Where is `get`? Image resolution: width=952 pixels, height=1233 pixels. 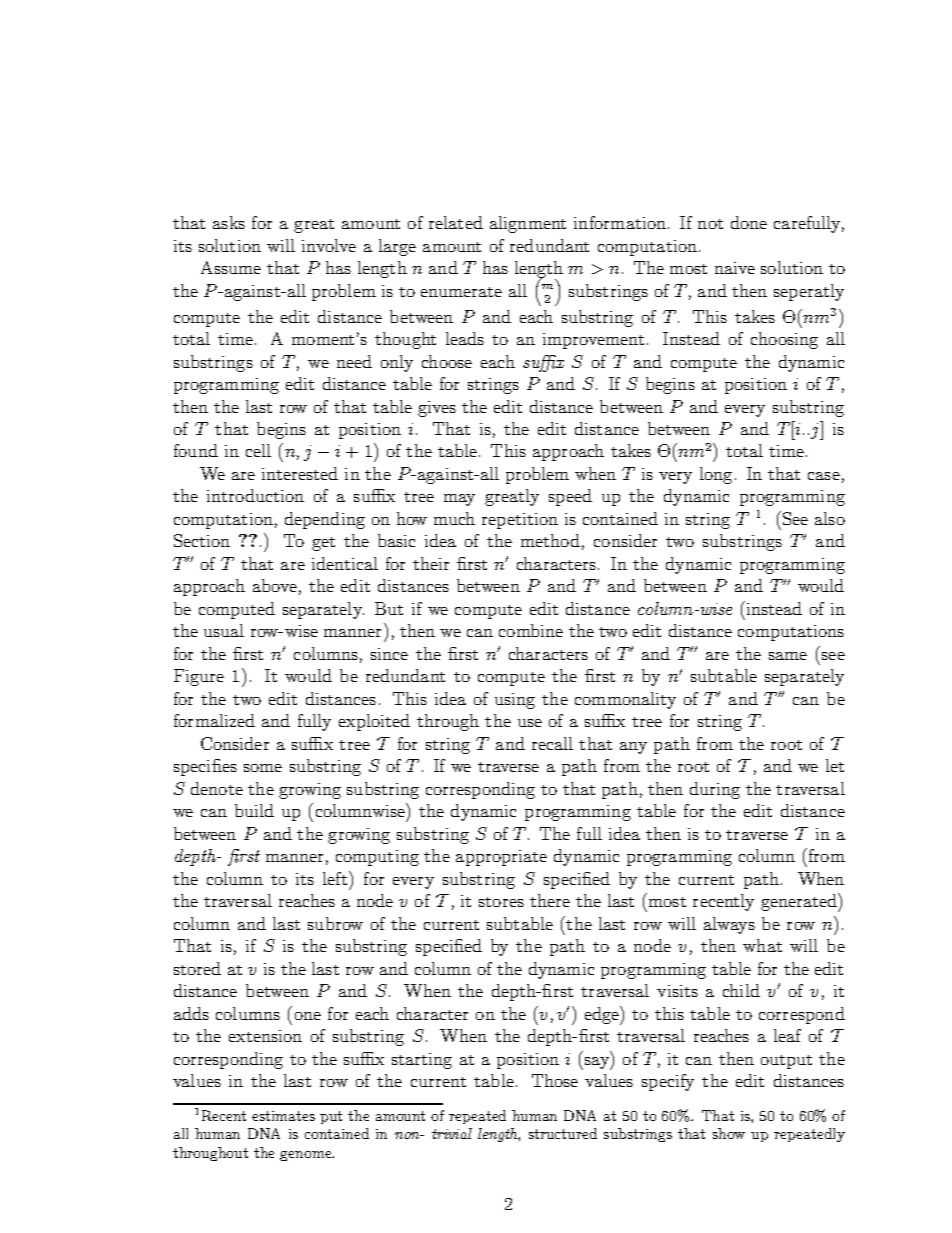 get is located at coordinates (323, 544).
